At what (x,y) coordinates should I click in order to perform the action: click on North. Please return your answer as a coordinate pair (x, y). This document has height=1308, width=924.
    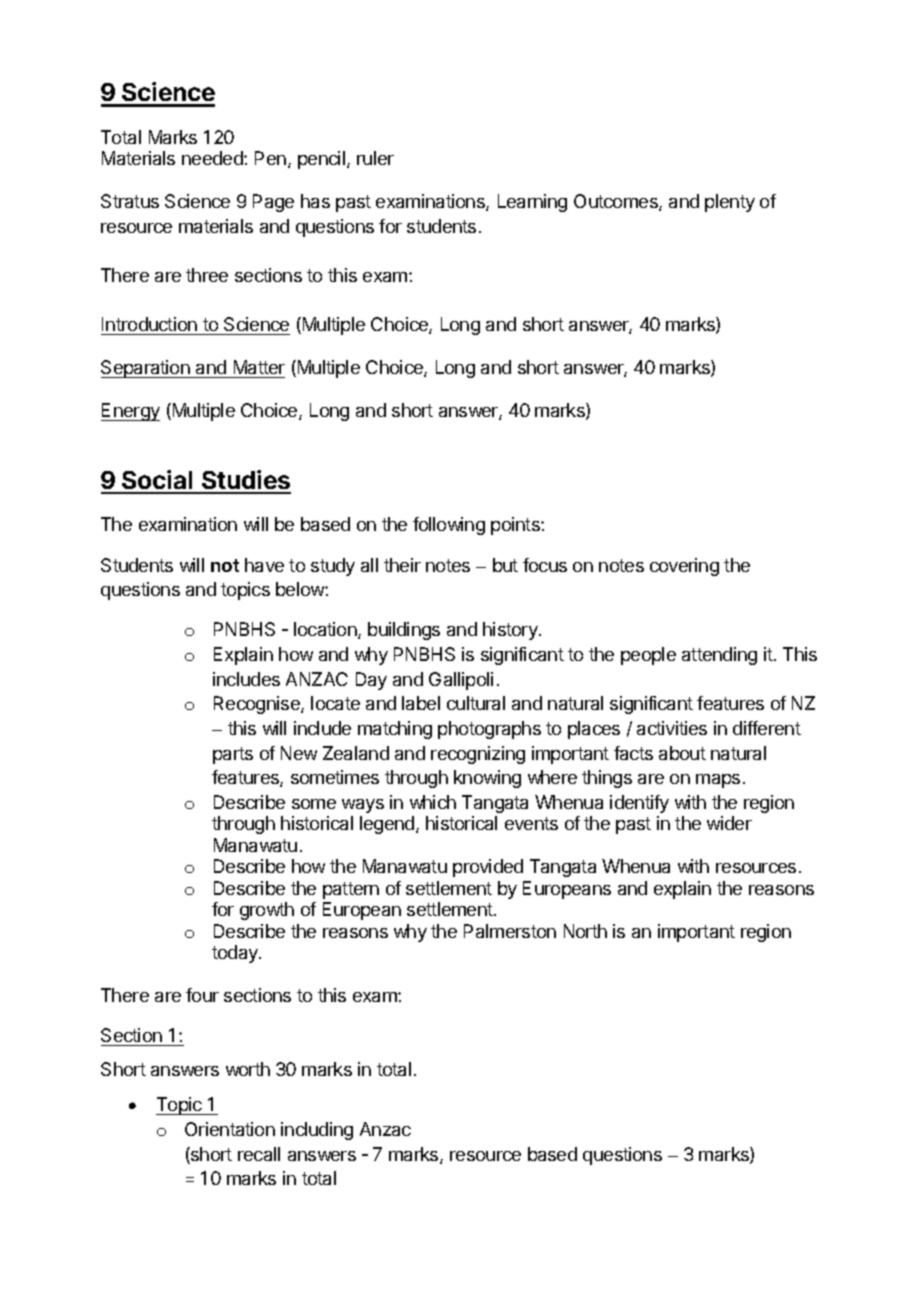
    Looking at the image, I should click on (585, 931).
